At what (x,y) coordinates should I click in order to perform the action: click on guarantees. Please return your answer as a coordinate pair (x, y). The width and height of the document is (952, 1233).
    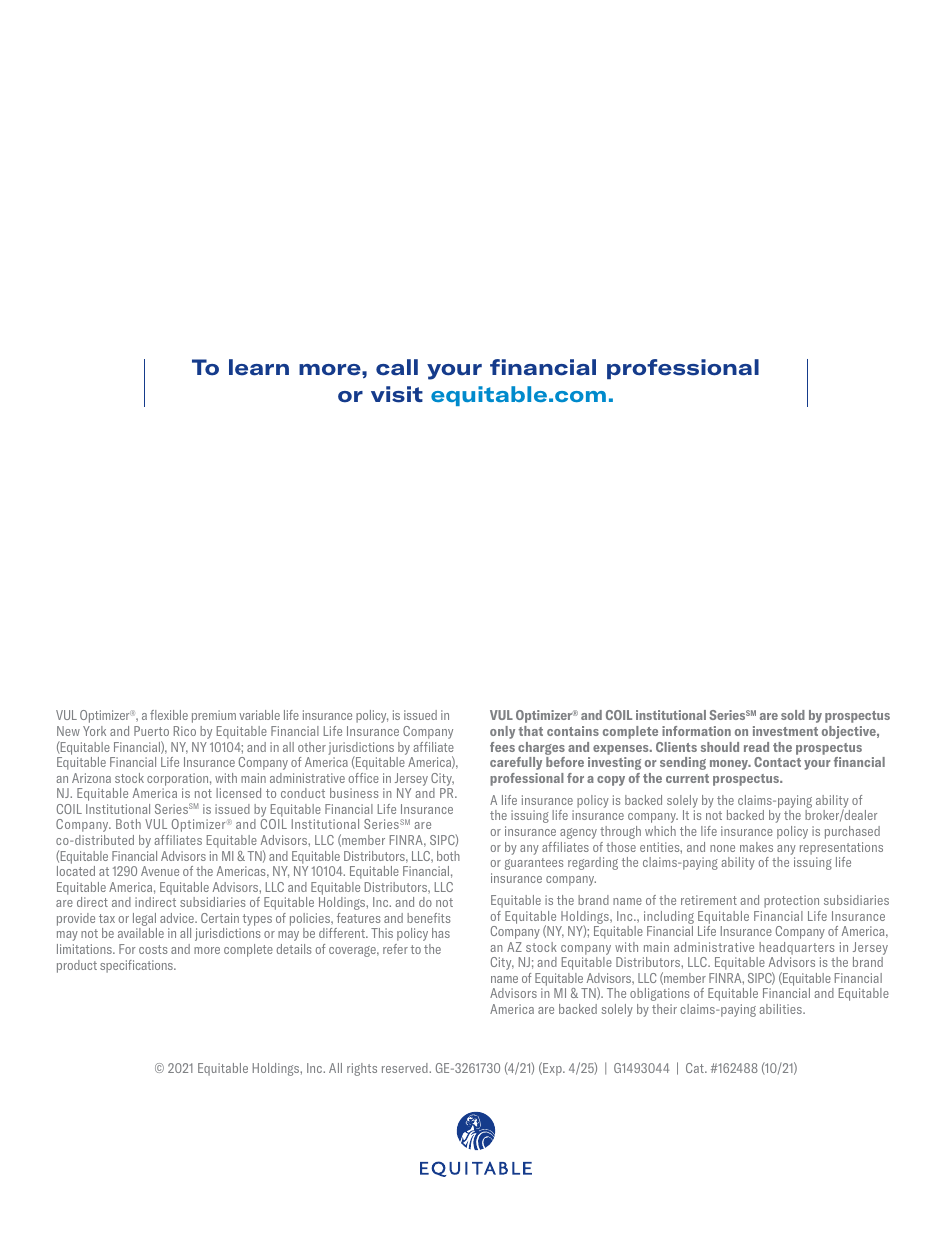
    Looking at the image, I should click on (534, 864).
